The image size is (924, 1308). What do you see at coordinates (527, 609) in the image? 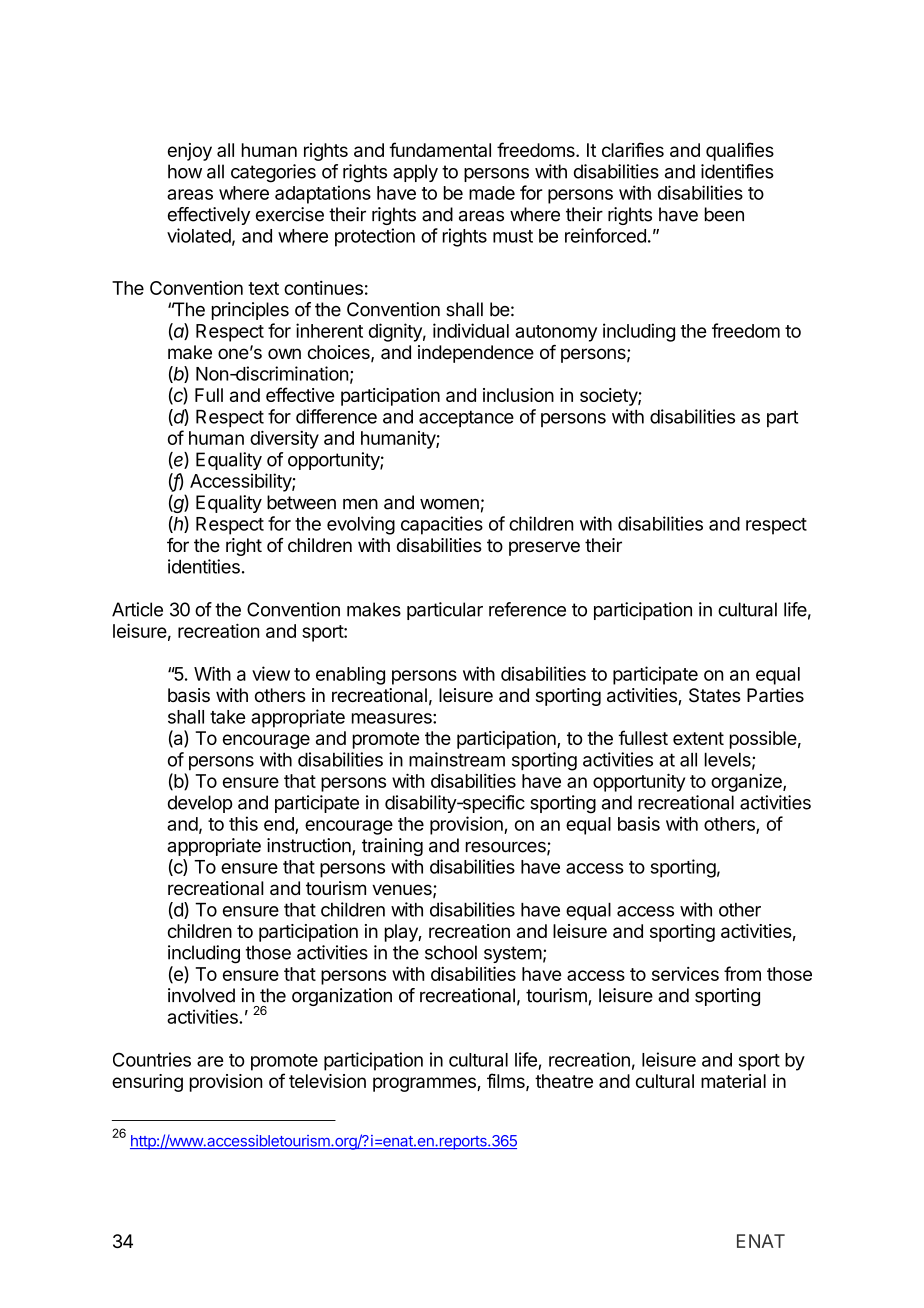
I see `reference` at bounding box center [527, 609].
